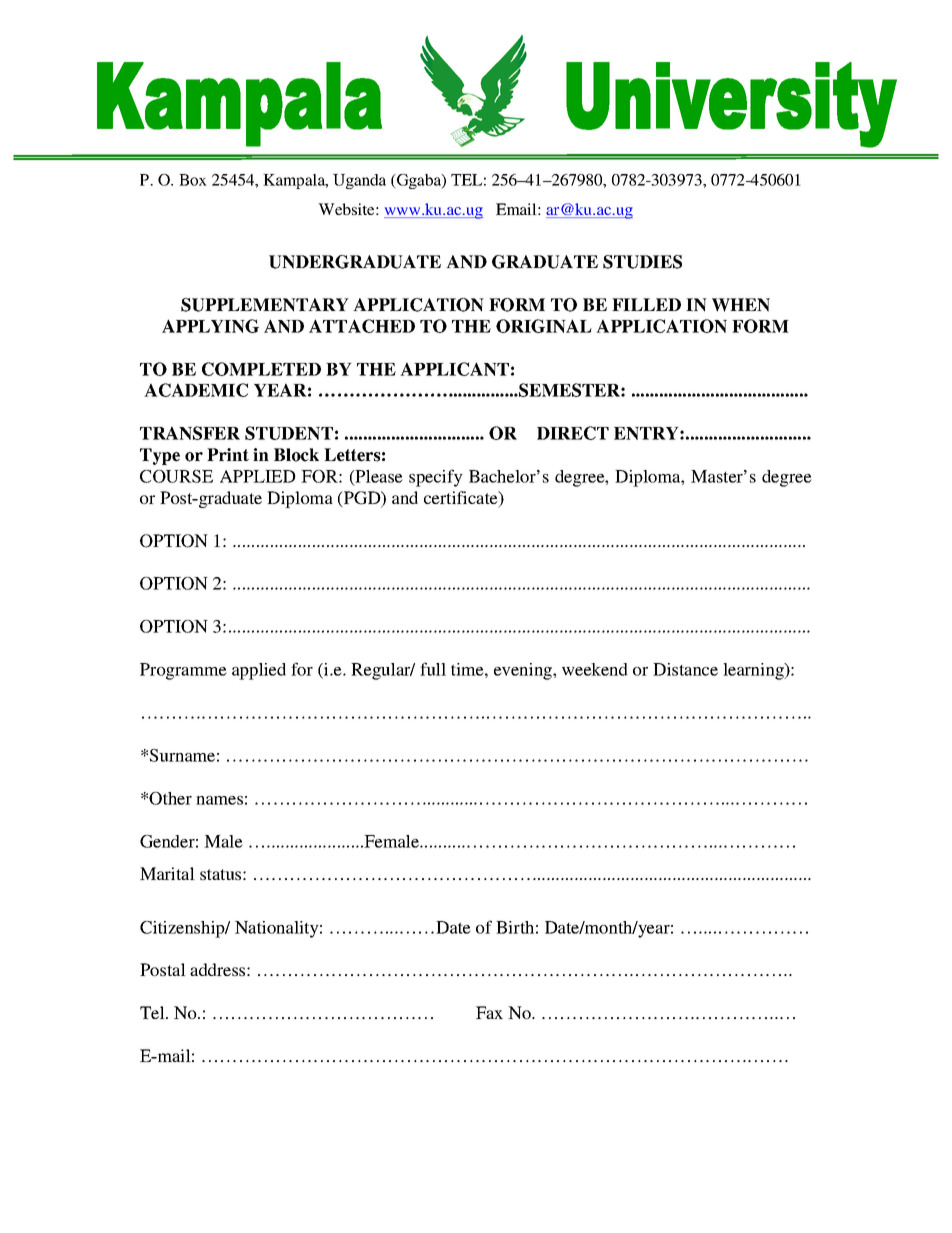 The height and width of the screenshot is (1233, 952). I want to click on Print, so click(228, 454).
